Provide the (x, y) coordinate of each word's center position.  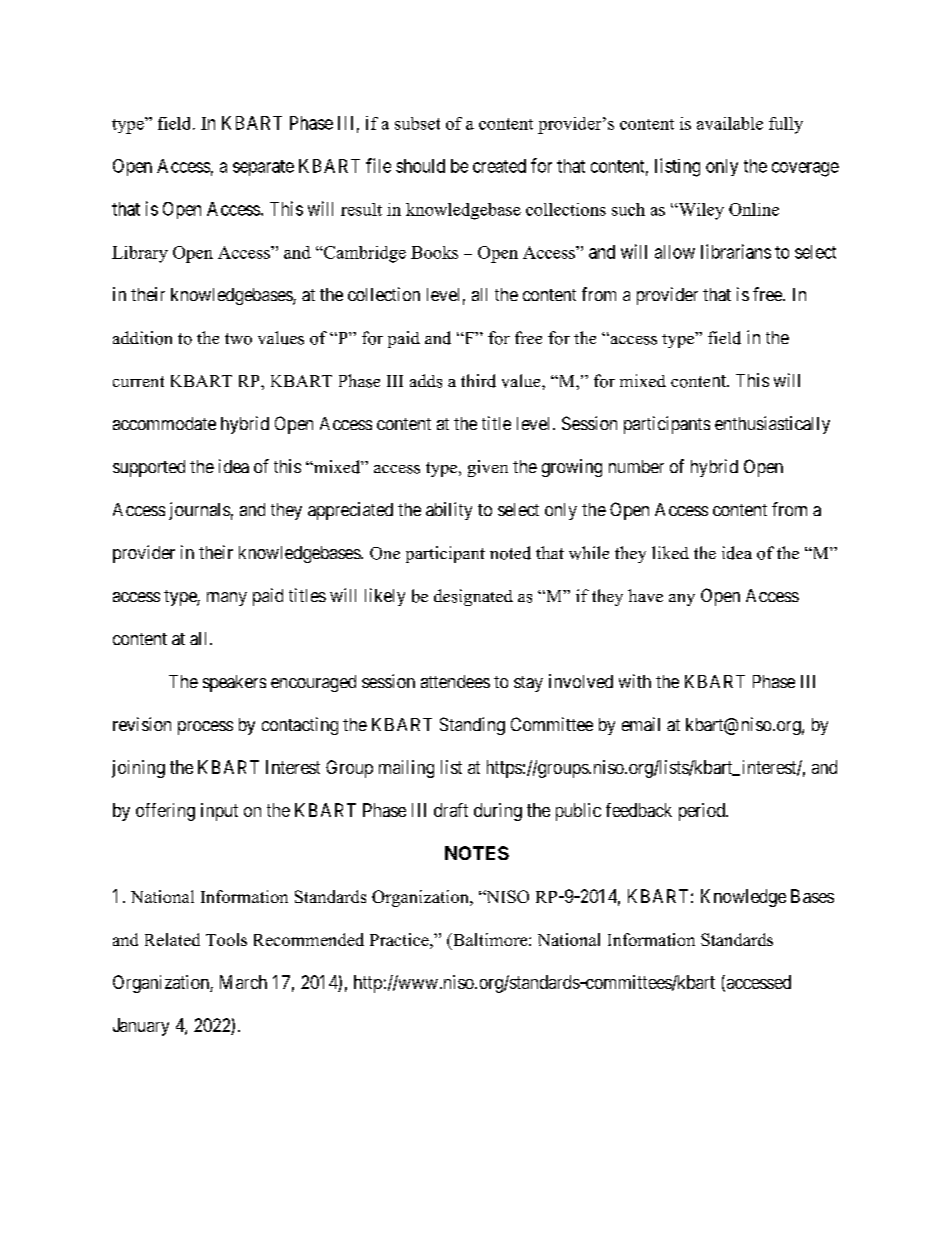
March (243, 982)
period (703, 812)
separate (263, 168)
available (730, 123)
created (499, 166)
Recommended (309, 939)
